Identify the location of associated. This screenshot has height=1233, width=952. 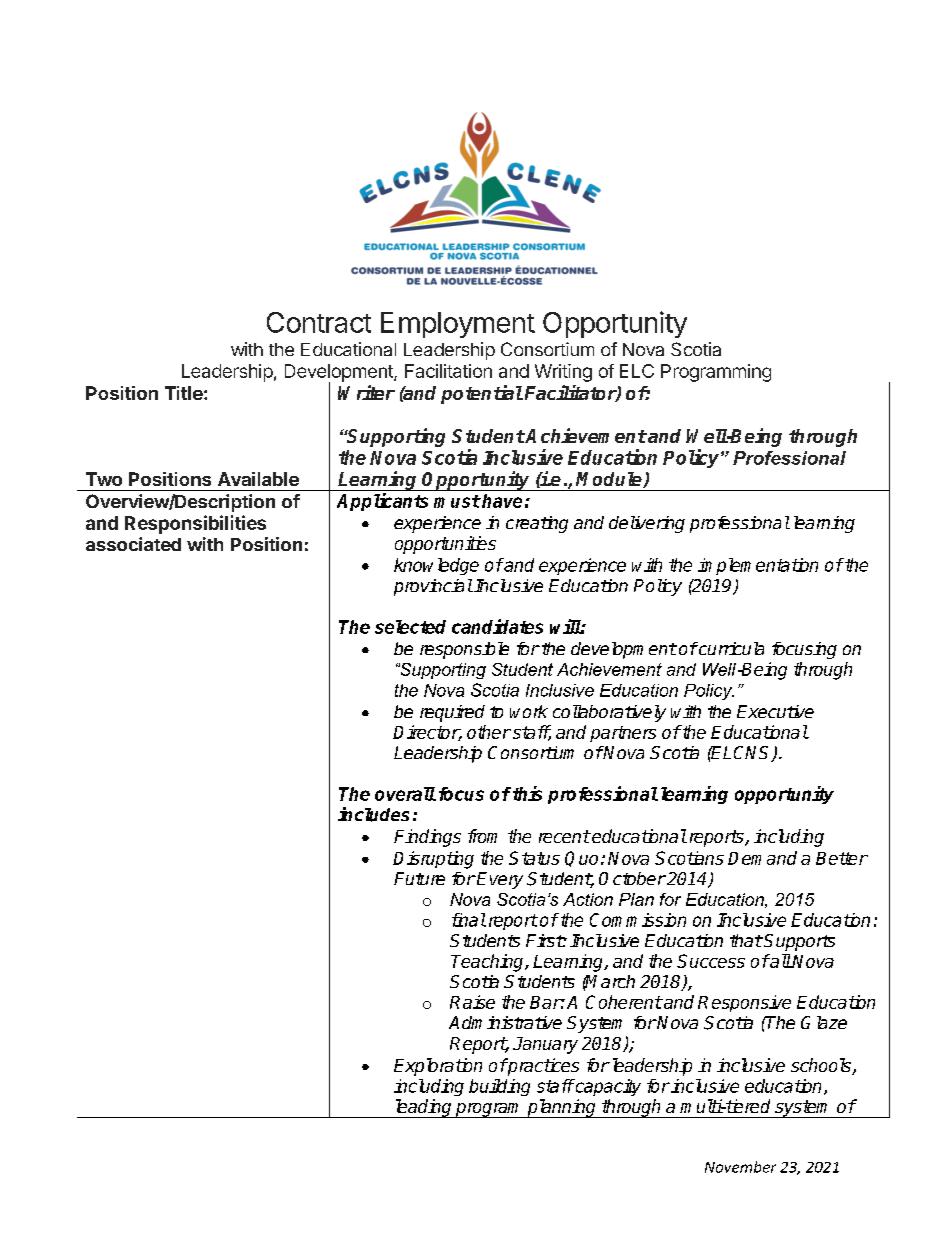
(133, 544).
